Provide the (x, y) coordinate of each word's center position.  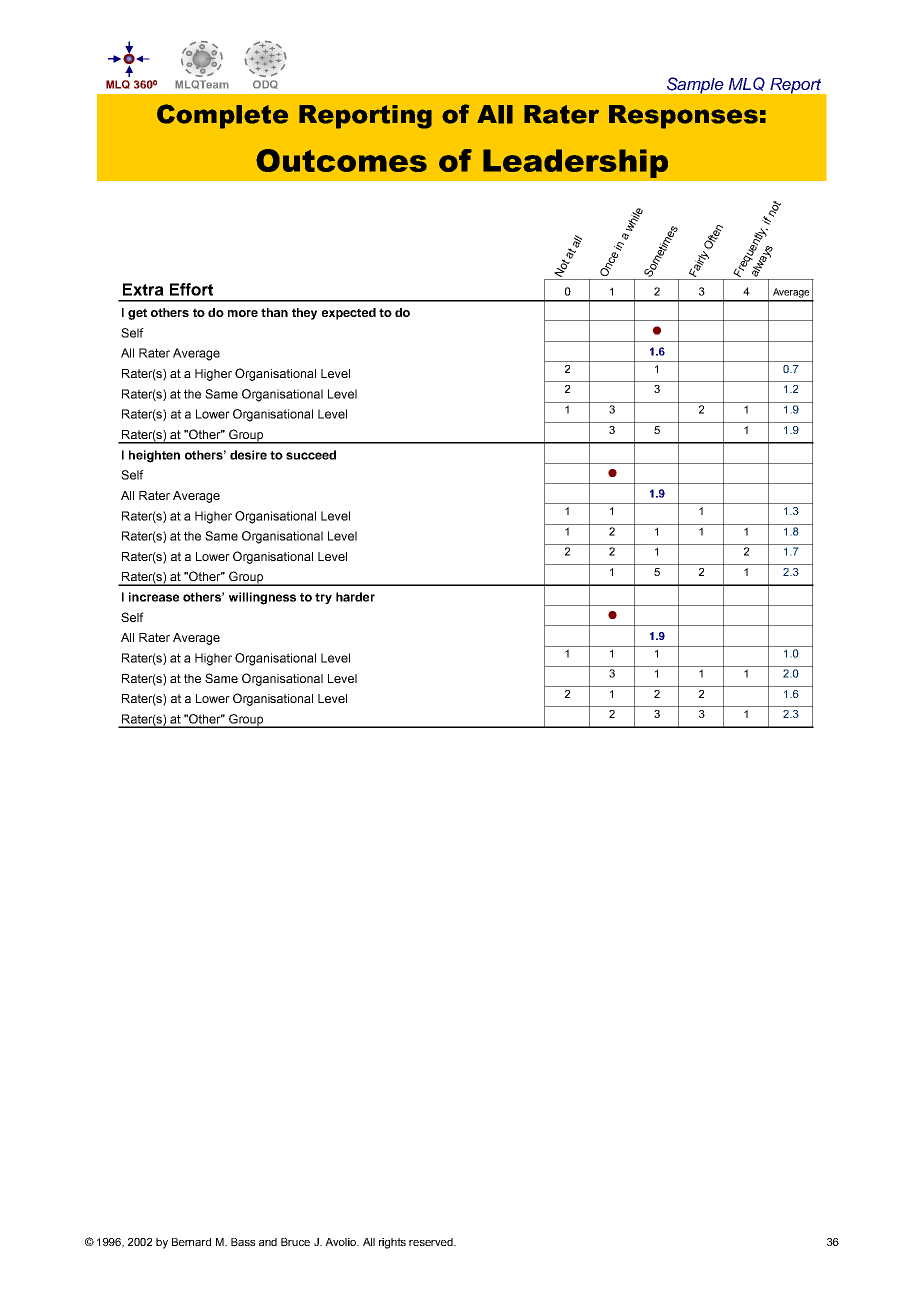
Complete (222, 116)
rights (392, 1243)
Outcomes (341, 160)
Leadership (575, 163)
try (323, 598)
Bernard (191, 1242)
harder (355, 597)
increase (154, 597)
